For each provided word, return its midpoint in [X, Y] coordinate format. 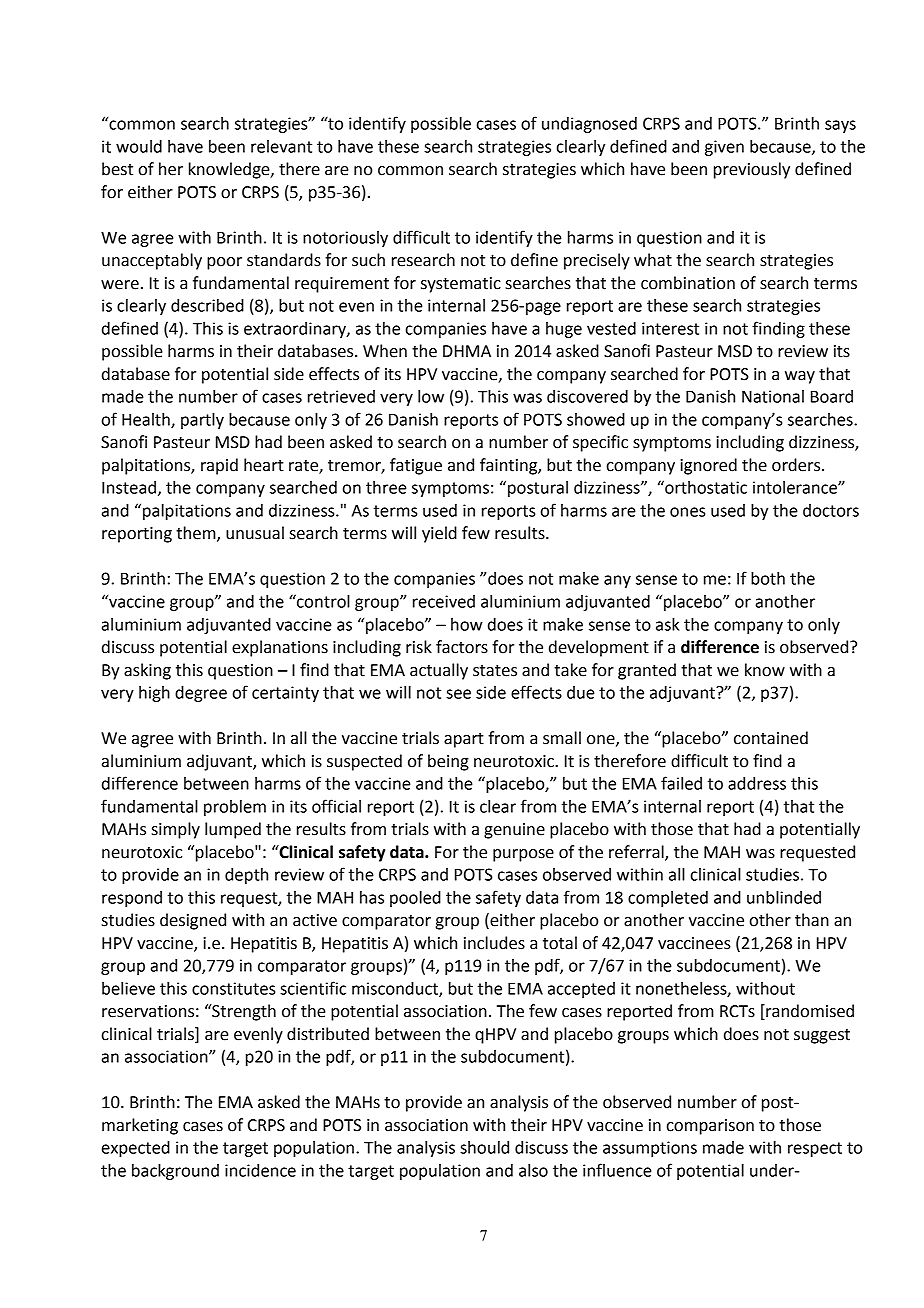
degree [201, 694]
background [175, 1172]
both [768, 578]
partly [202, 421]
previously [752, 170]
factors [462, 647]
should [484, 1147]
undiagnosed [589, 125]
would [139, 146]
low [431, 396]
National [773, 396]
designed [193, 921]
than [812, 920]
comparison [710, 1127]
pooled [415, 899]
